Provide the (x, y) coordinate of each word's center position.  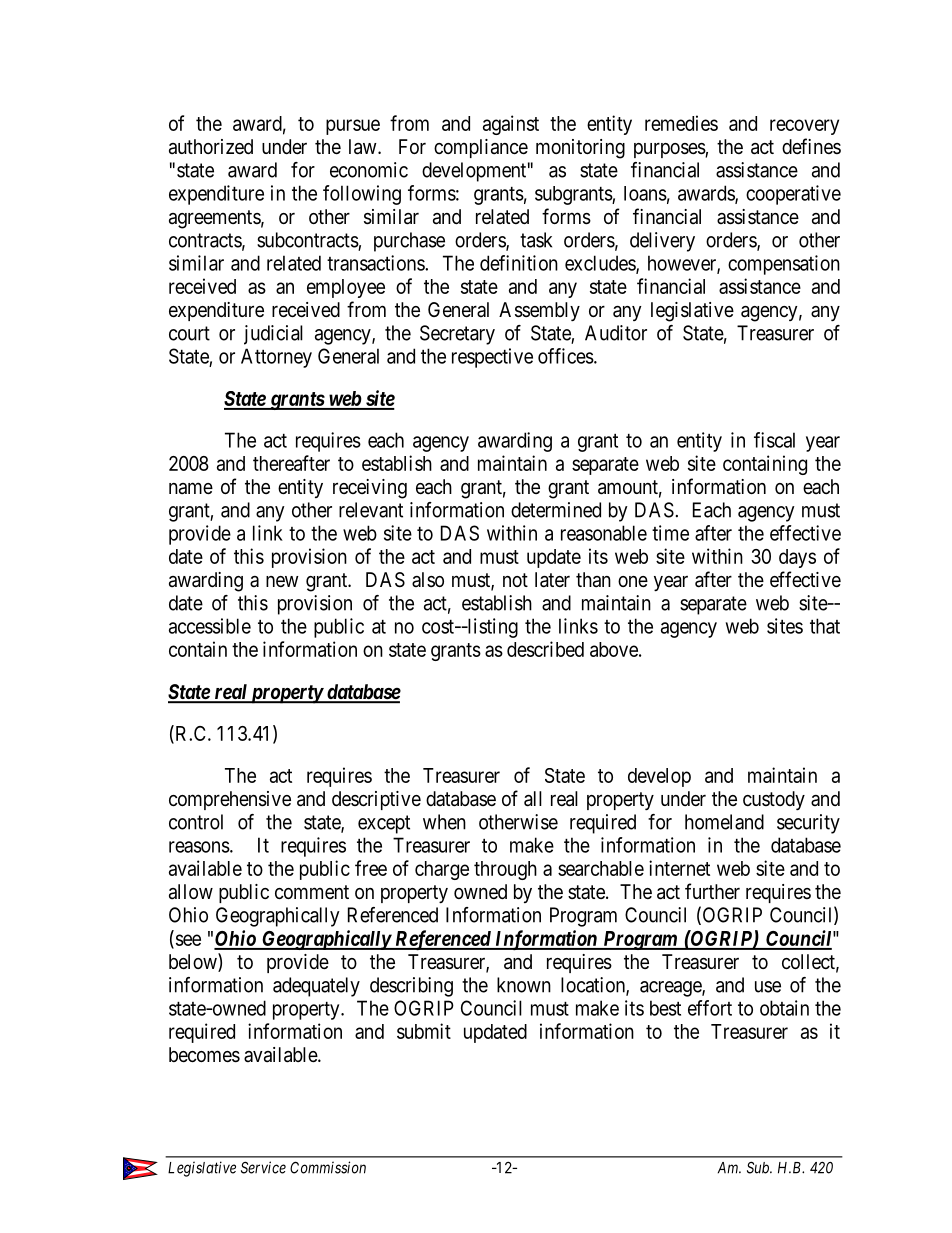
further (712, 891)
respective (492, 358)
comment (312, 892)
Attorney (276, 358)
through (505, 870)
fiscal (774, 440)
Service (263, 1167)
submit (424, 1031)
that (825, 626)
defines (811, 146)
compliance (481, 148)
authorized (211, 147)
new (282, 581)
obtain (784, 1008)
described (545, 649)
